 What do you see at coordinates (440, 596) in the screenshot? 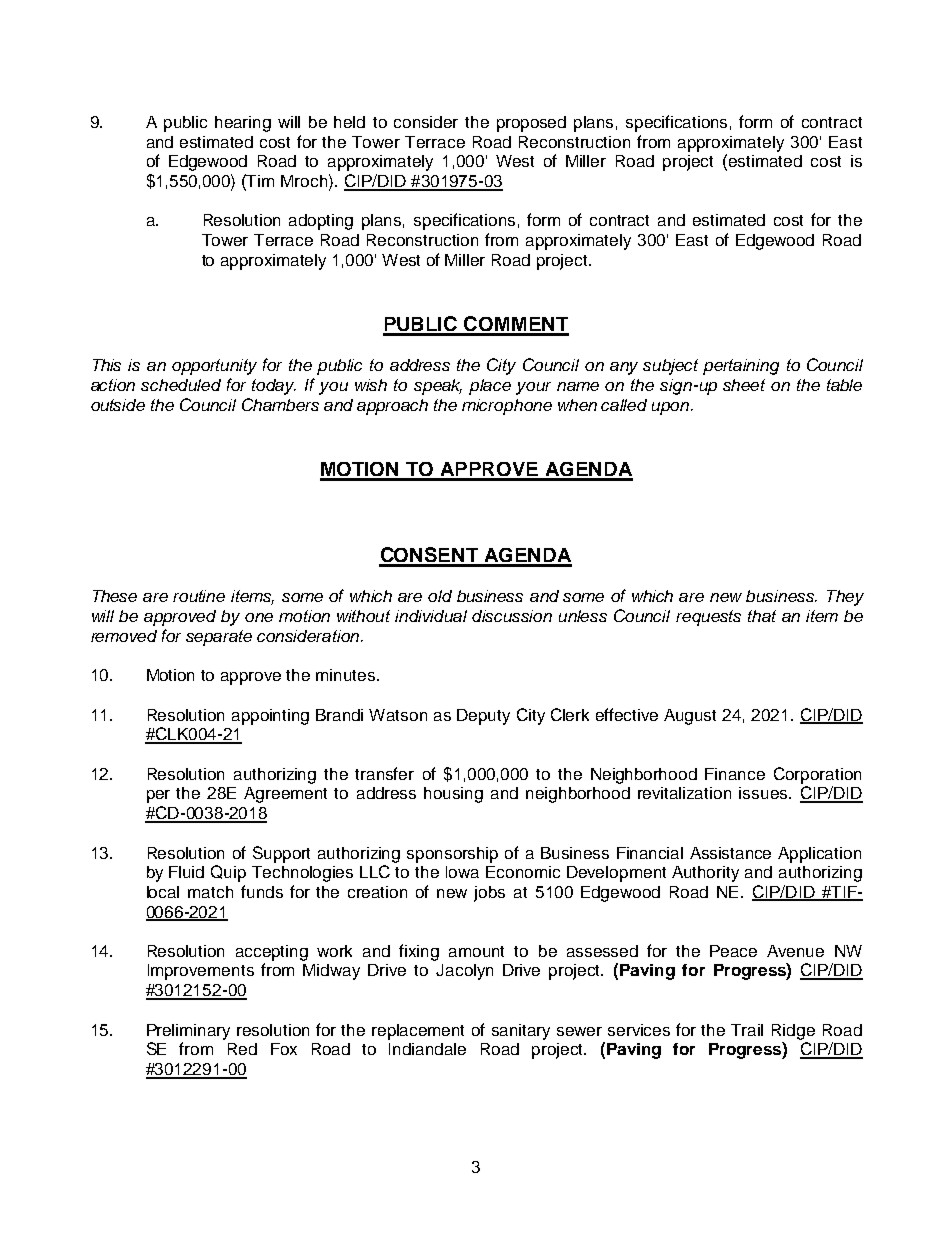
I see `old` at bounding box center [440, 596].
